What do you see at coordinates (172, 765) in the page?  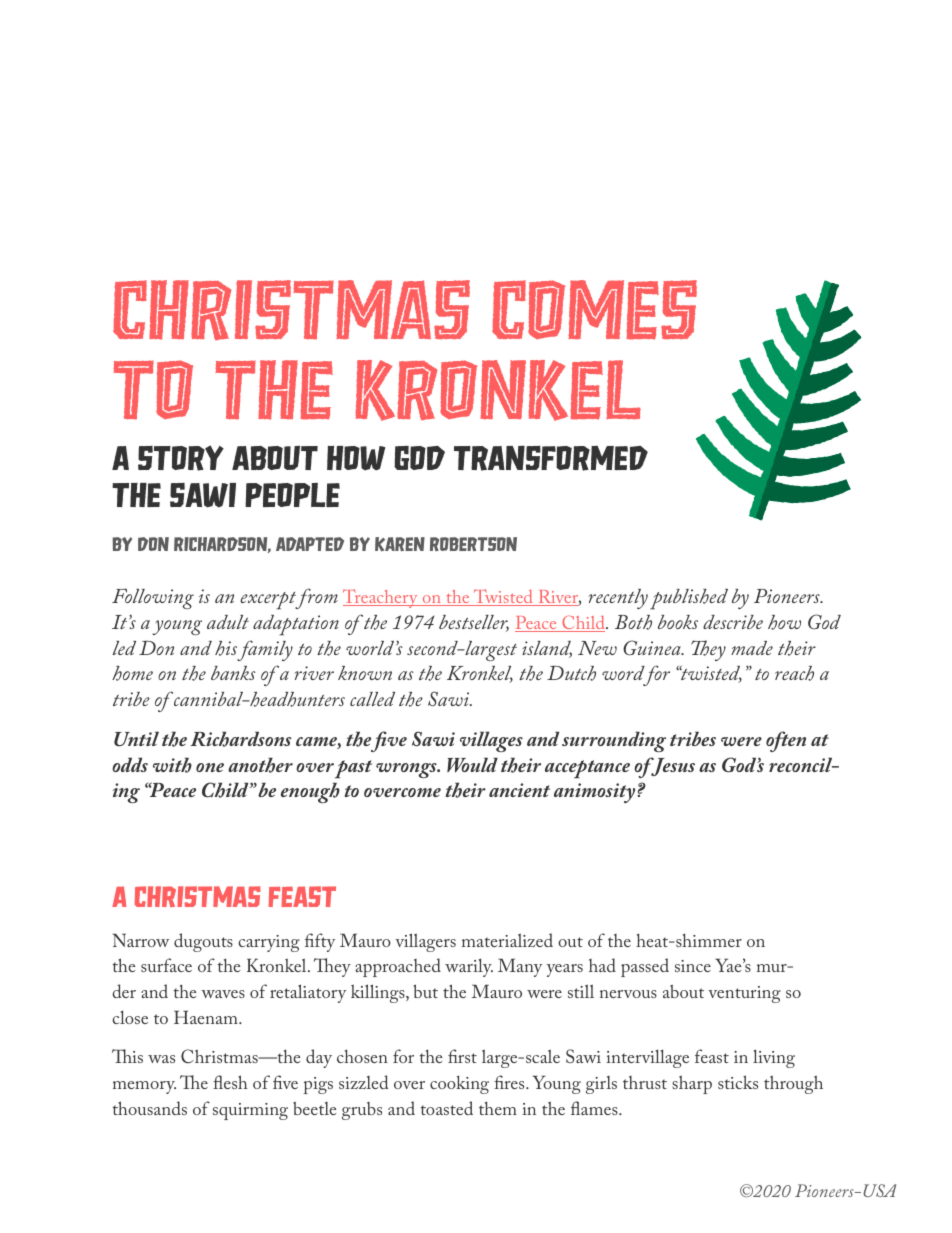 I see `with` at bounding box center [172, 765].
